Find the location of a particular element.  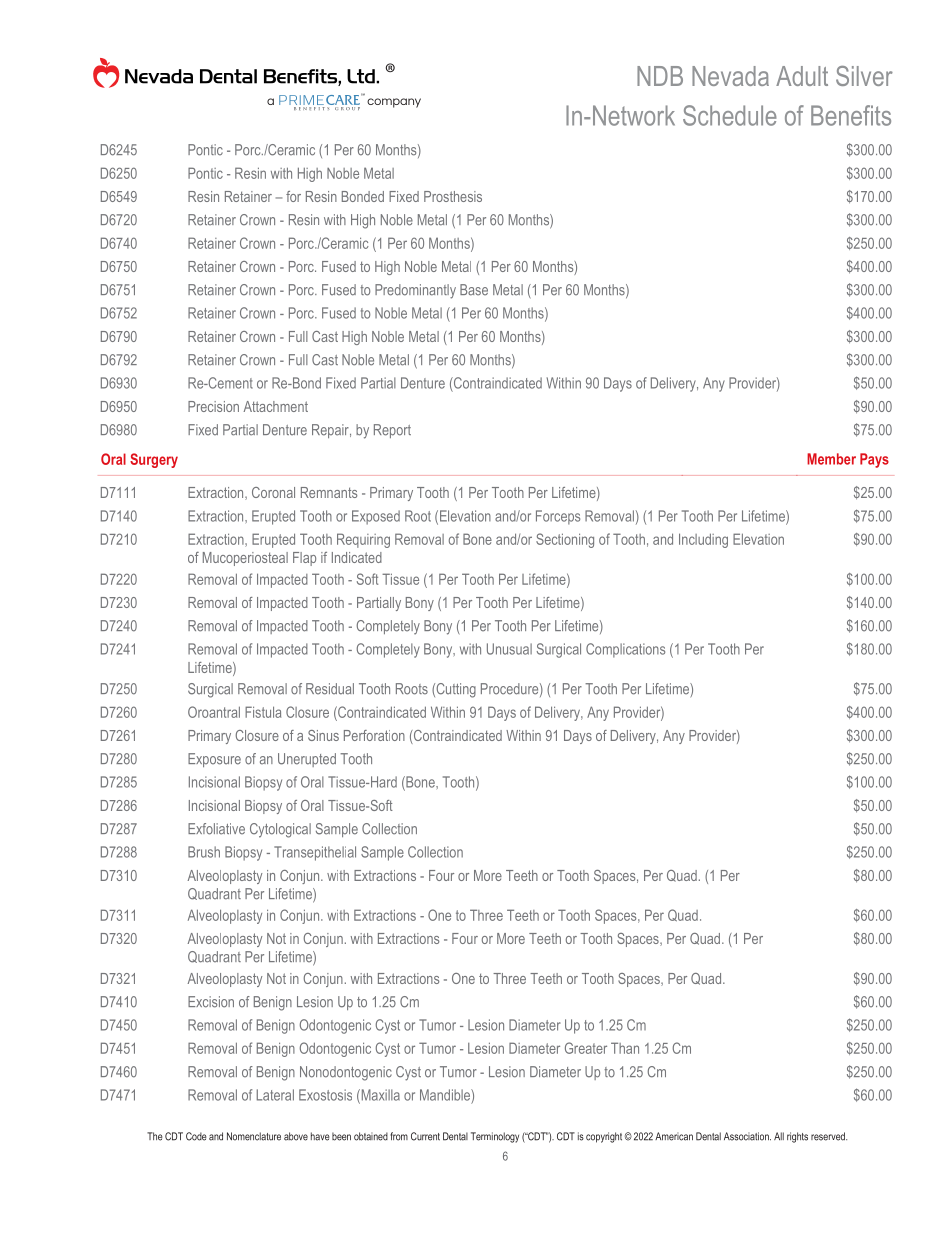

Lateral is located at coordinates (275, 1095).
